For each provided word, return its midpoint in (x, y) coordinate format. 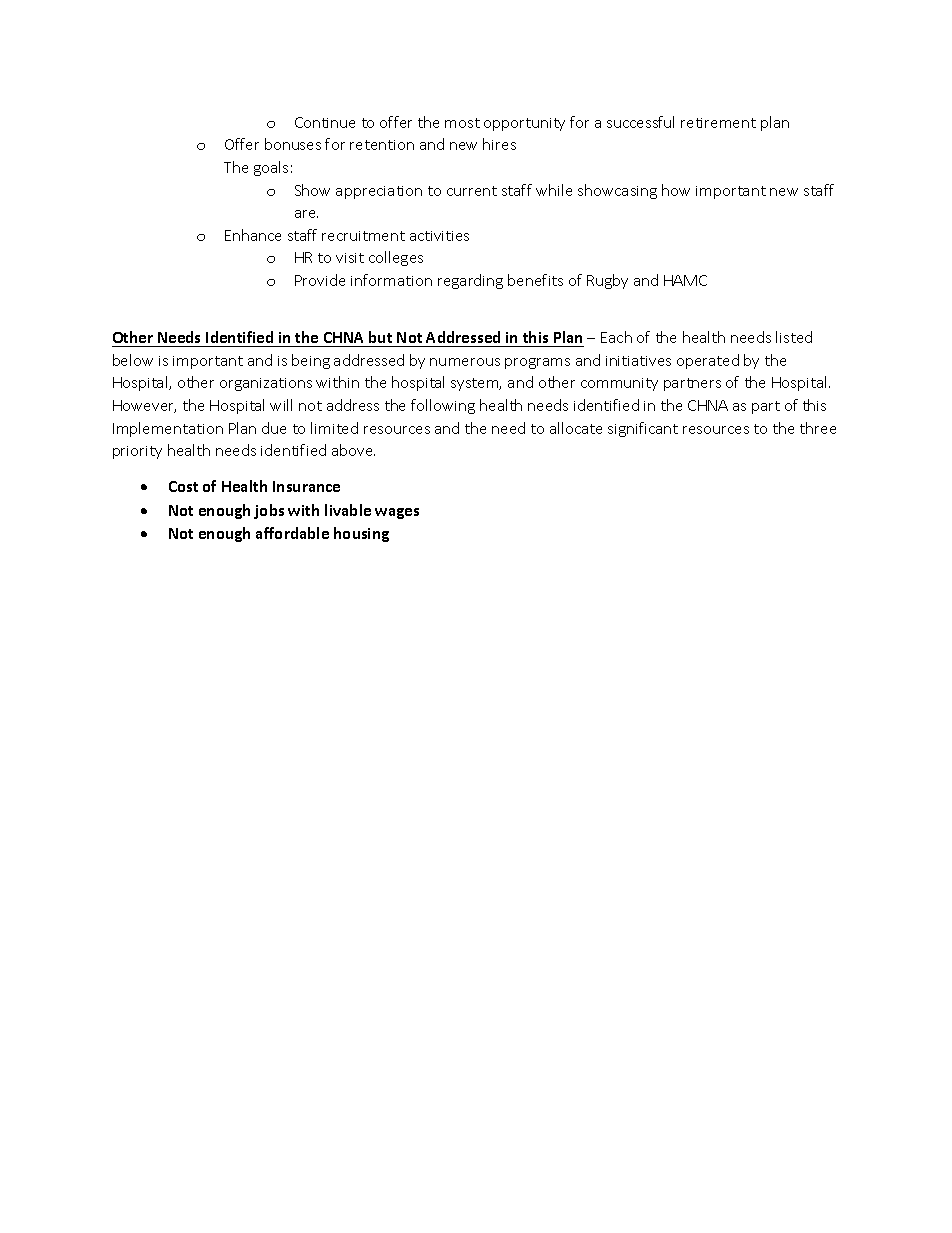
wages (397, 513)
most (462, 123)
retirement (718, 123)
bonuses (293, 144)
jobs (269, 511)
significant (643, 429)
